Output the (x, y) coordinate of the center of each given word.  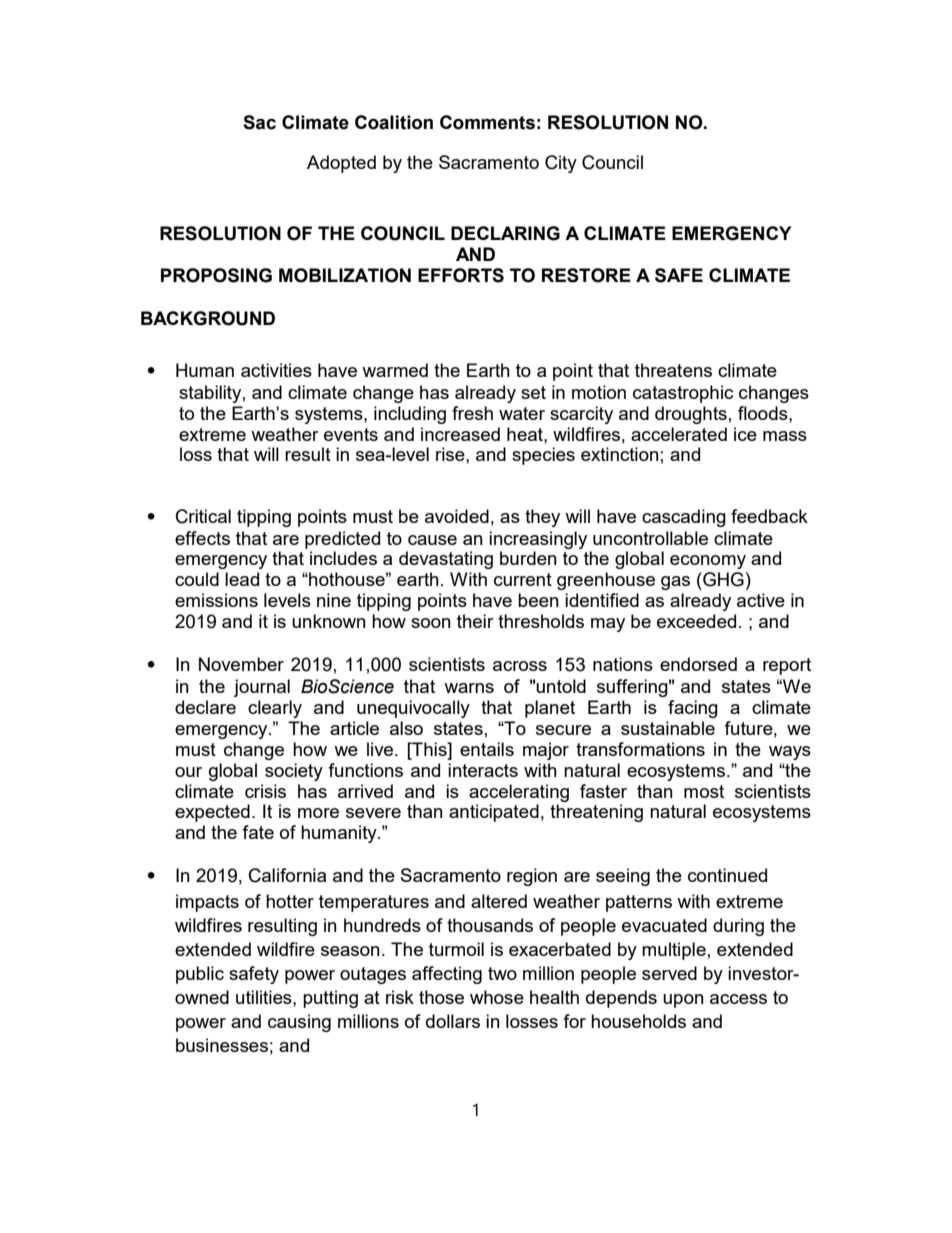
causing (299, 1023)
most (704, 791)
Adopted (341, 164)
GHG (722, 579)
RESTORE (586, 275)
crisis (265, 791)
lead (242, 579)
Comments (487, 122)
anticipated (494, 813)
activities (276, 370)
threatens (673, 370)
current (523, 579)
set (533, 392)
